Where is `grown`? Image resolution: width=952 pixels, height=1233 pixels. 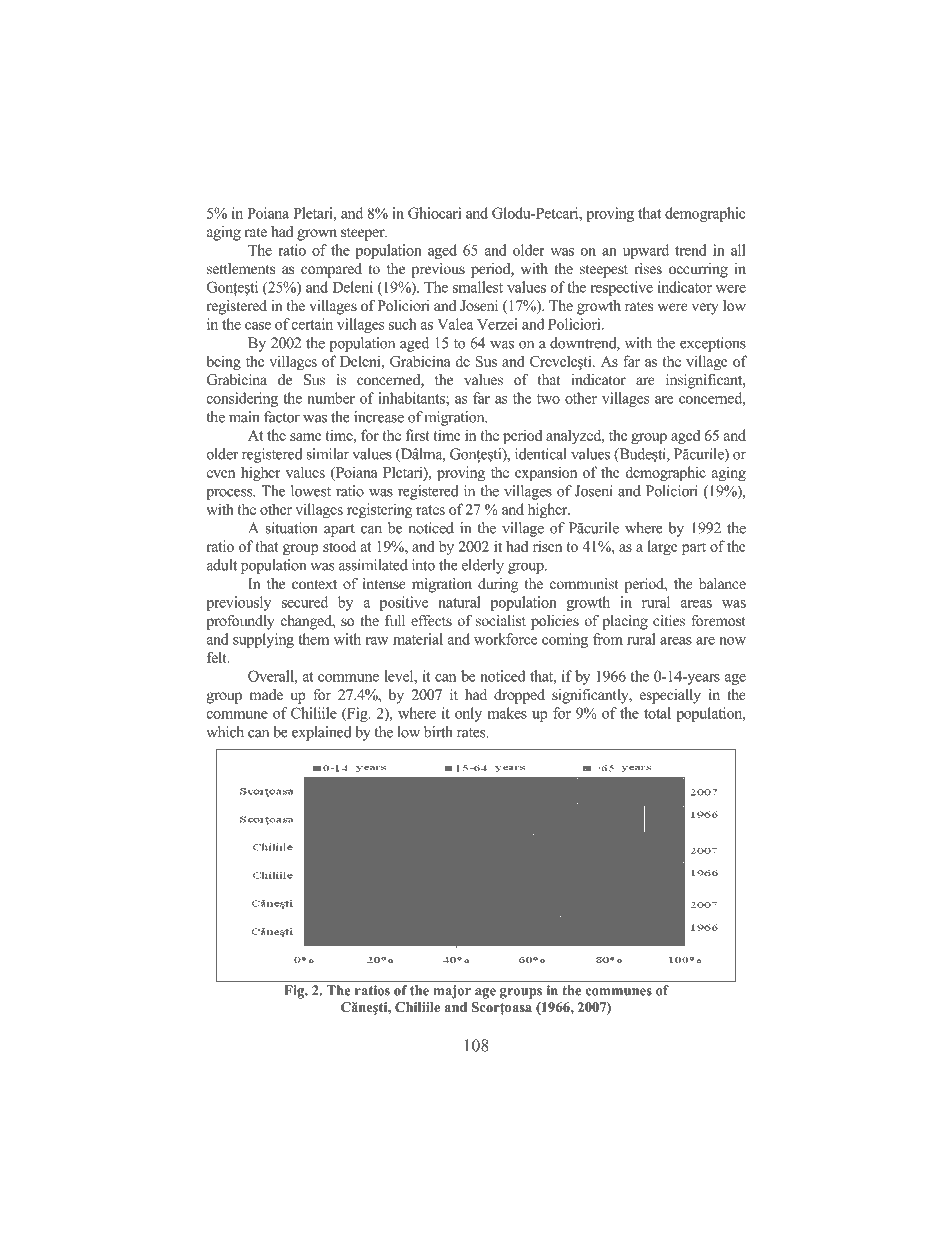 grown is located at coordinates (317, 235).
